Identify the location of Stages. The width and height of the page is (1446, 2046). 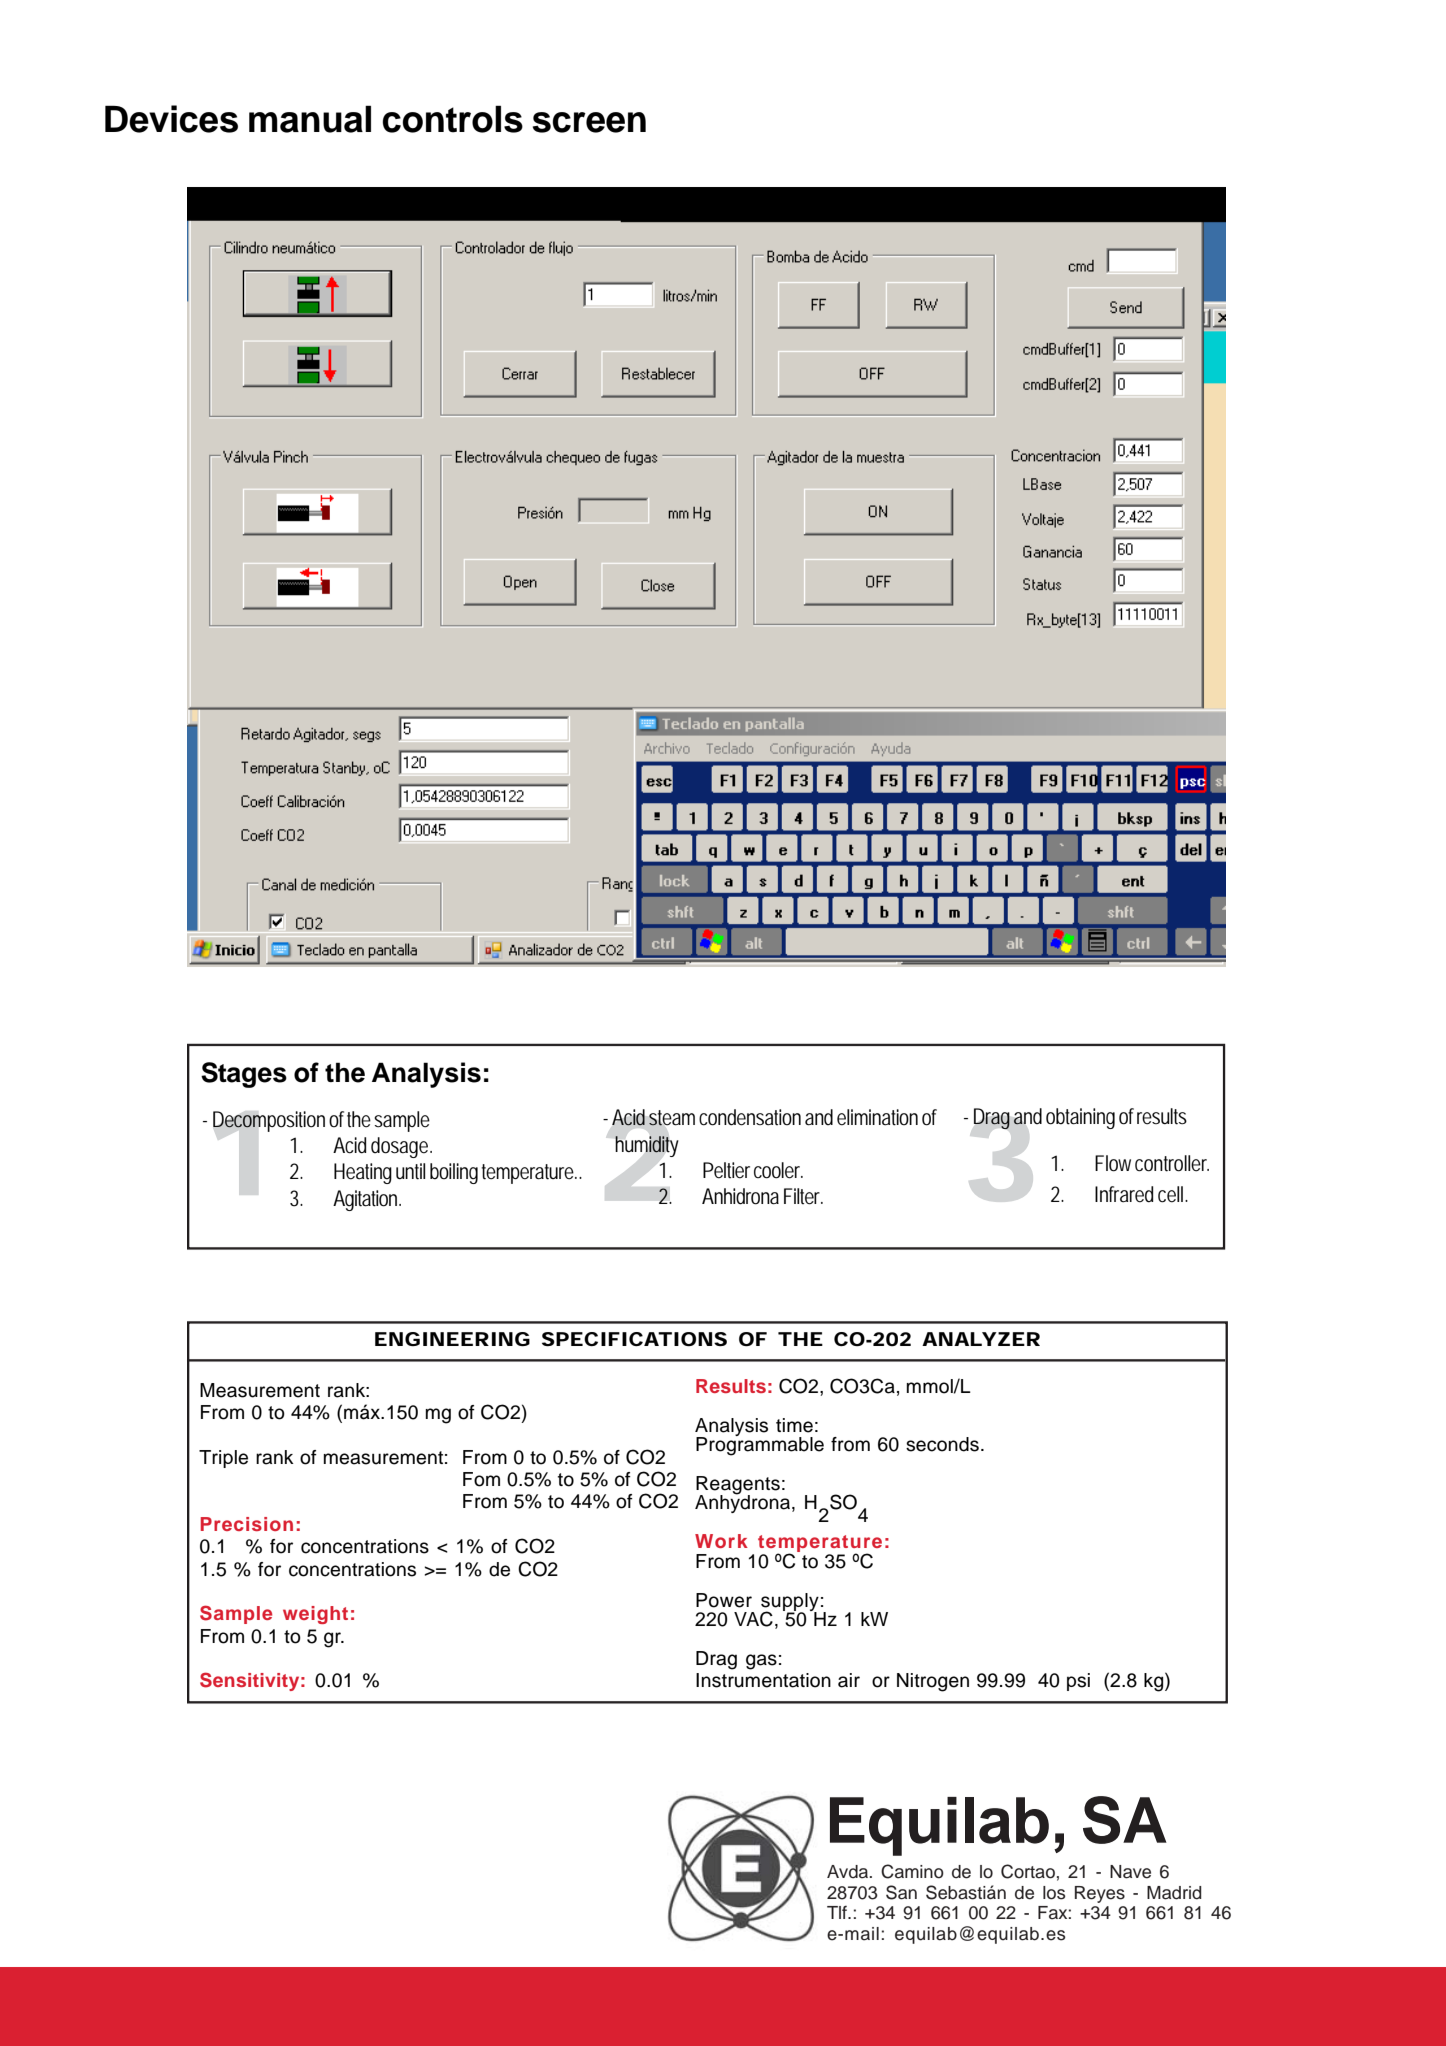
(244, 1075).
